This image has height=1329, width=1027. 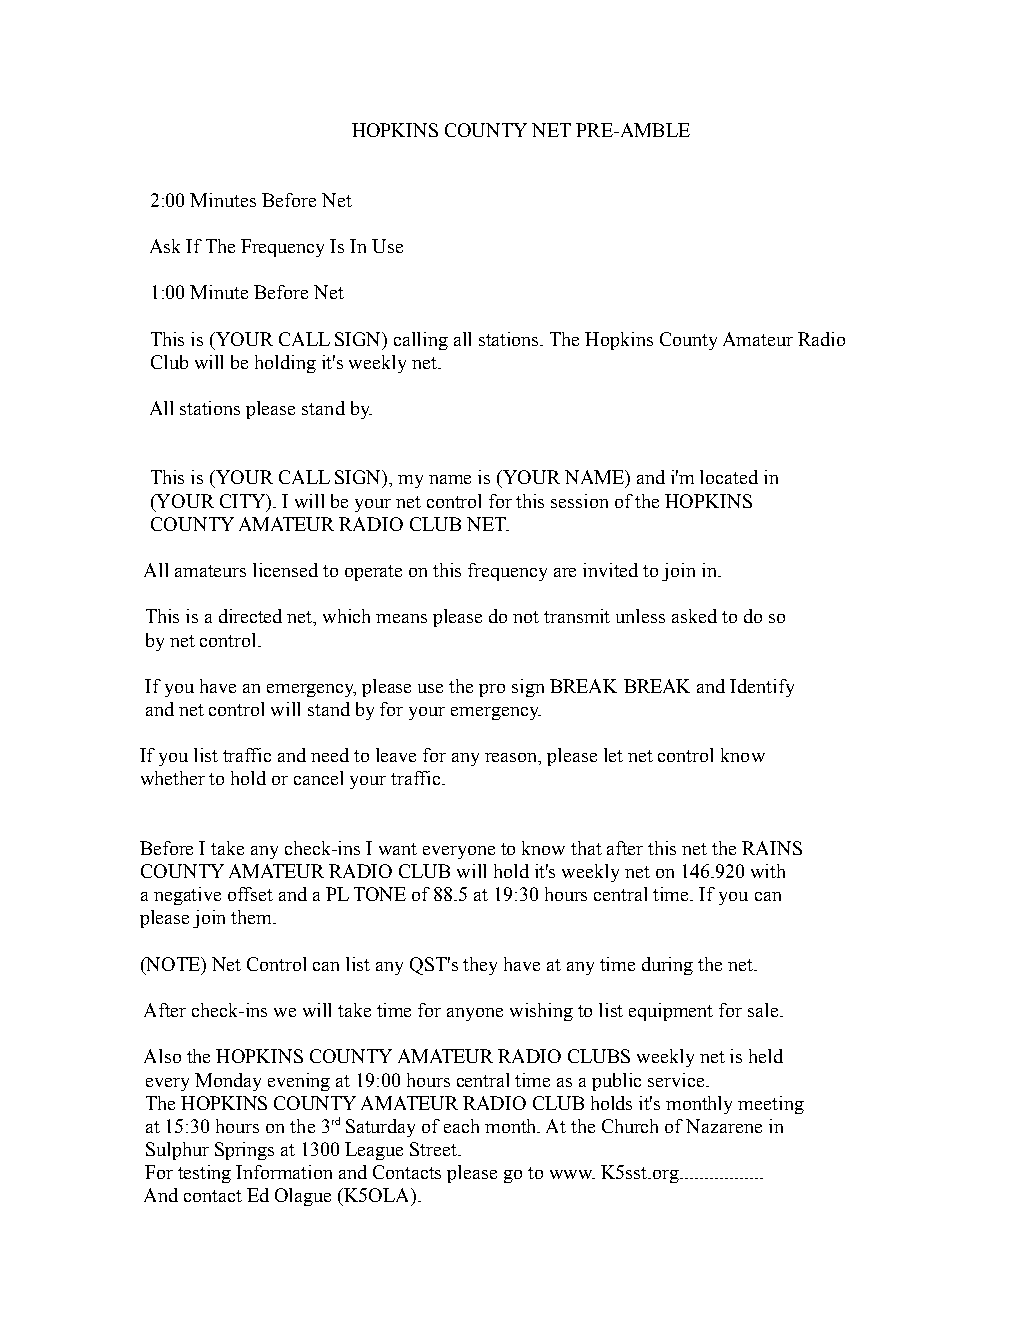 What do you see at coordinates (244, 1151) in the image?
I see `Springs` at bounding box center [244, 1151].
